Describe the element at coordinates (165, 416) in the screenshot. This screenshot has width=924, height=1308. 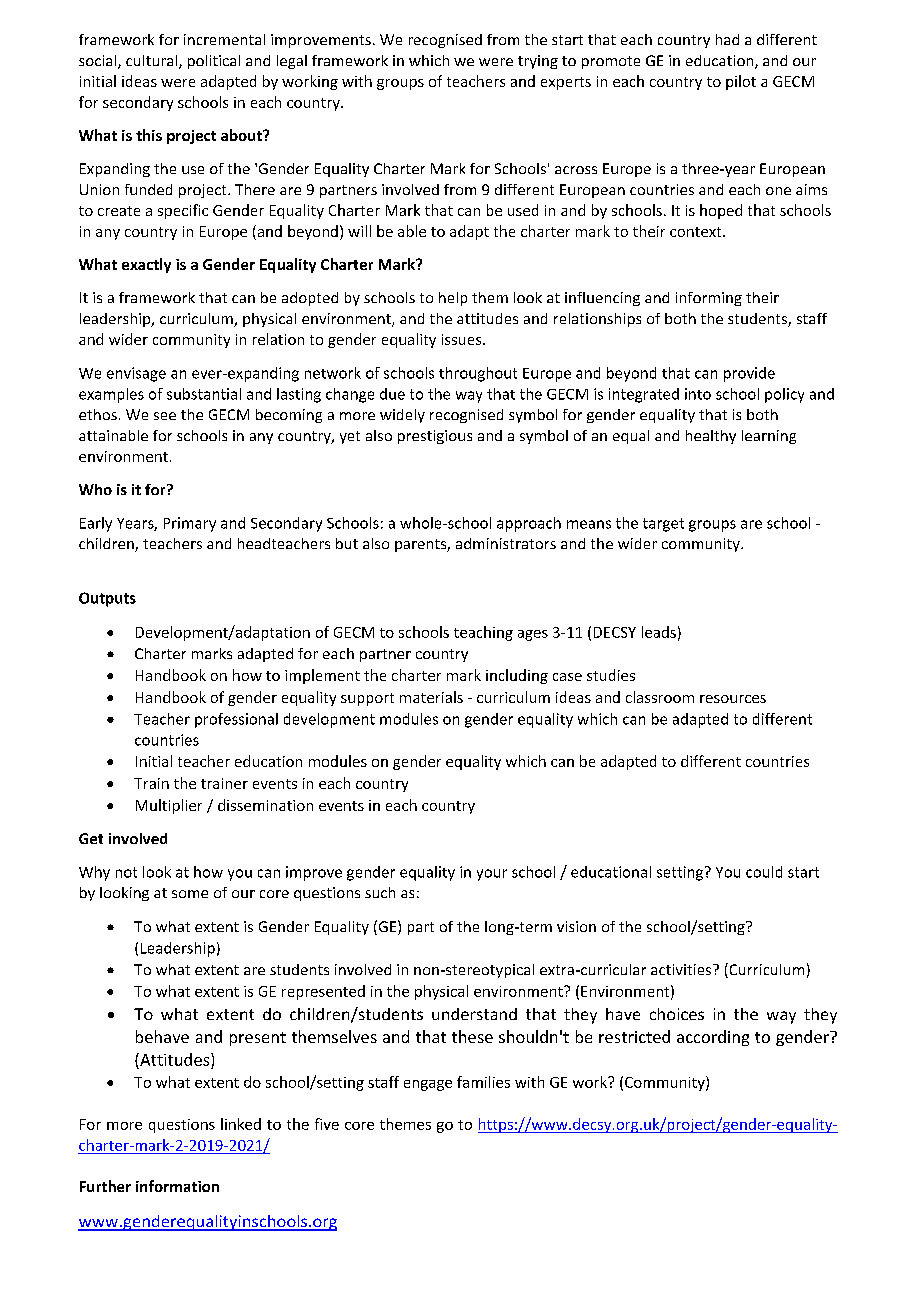
I see `see` at that location.
